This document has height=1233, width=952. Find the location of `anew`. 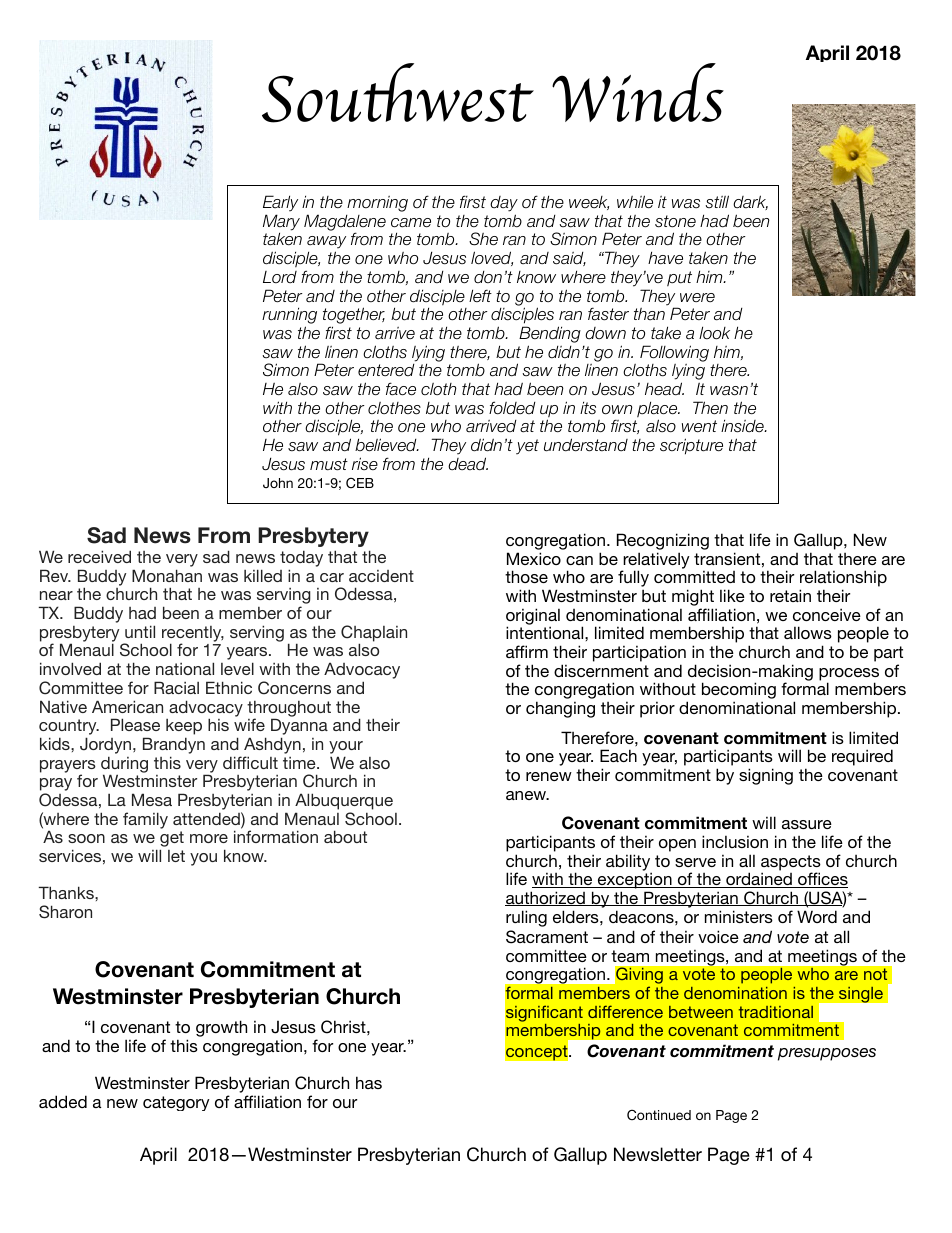

anew is located at coordinates (527, 795).
